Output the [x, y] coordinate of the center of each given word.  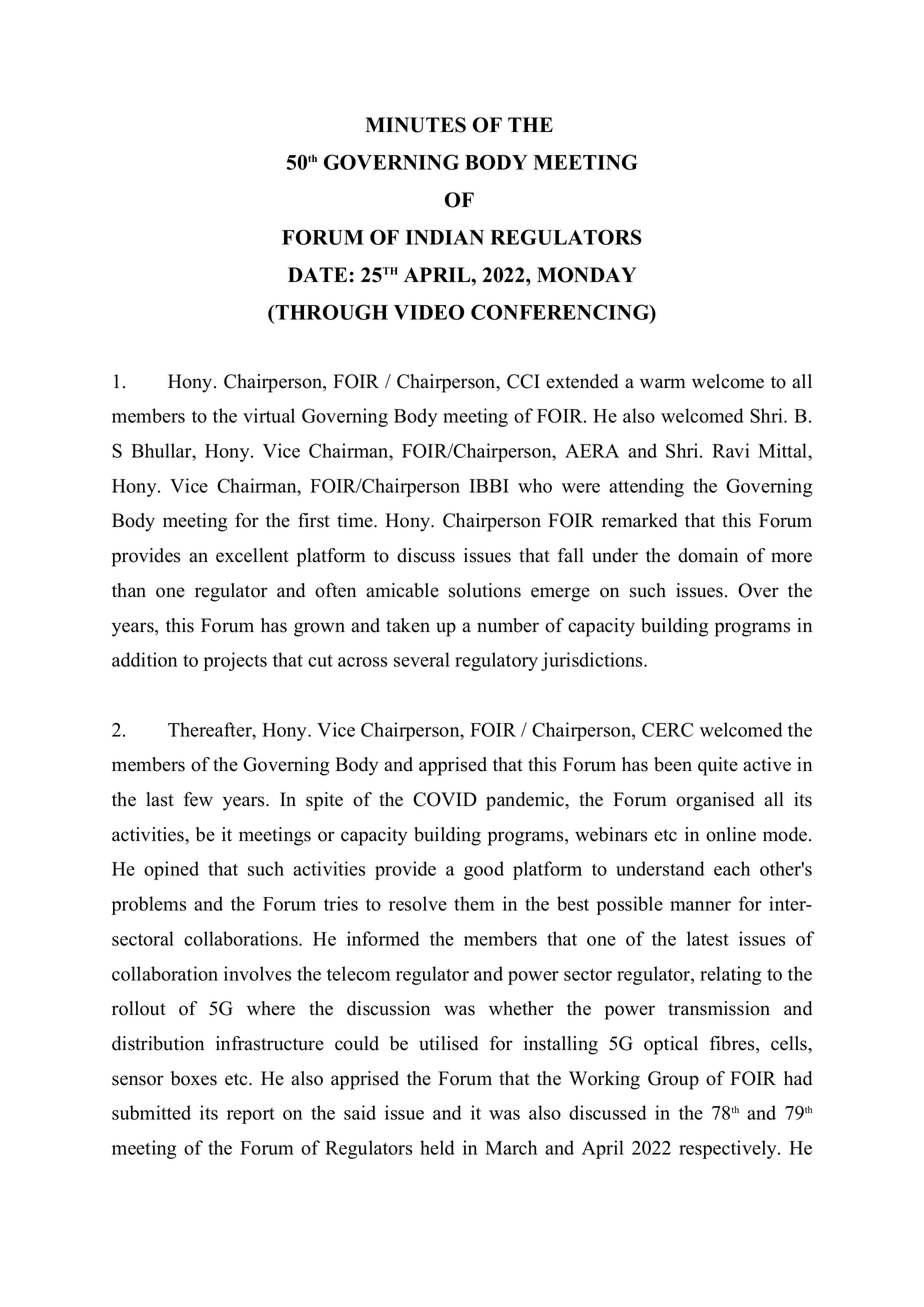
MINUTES [415, 125]
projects [235, 661]
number [508, 625]
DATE [317, 274]
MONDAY [586, 275]
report [251, 1116]
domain [708, 555]
